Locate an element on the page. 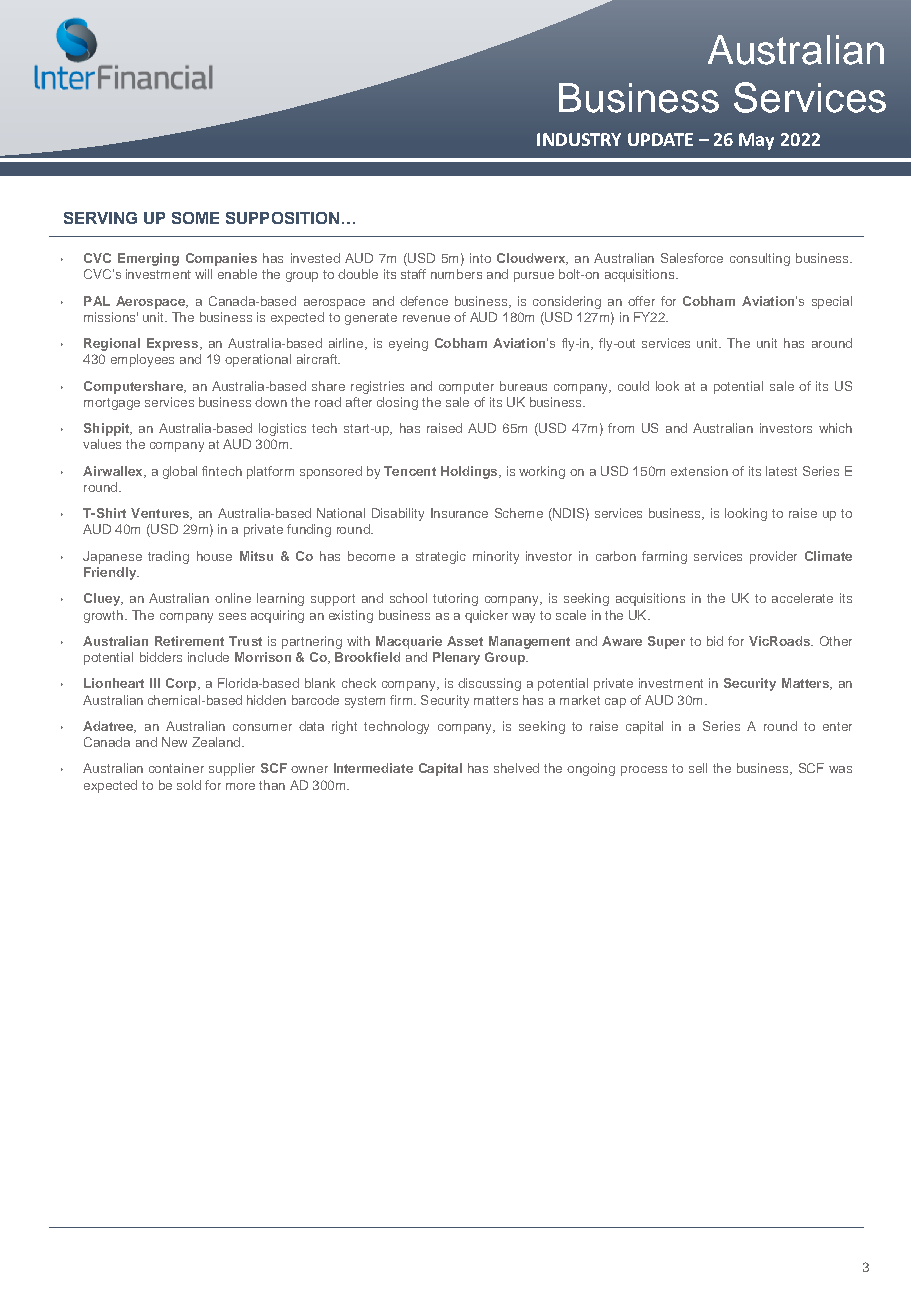 Image resolution: width=911 pixels, height=1316 pixels. INDUSTRY is located at coordinates (579, 139).
